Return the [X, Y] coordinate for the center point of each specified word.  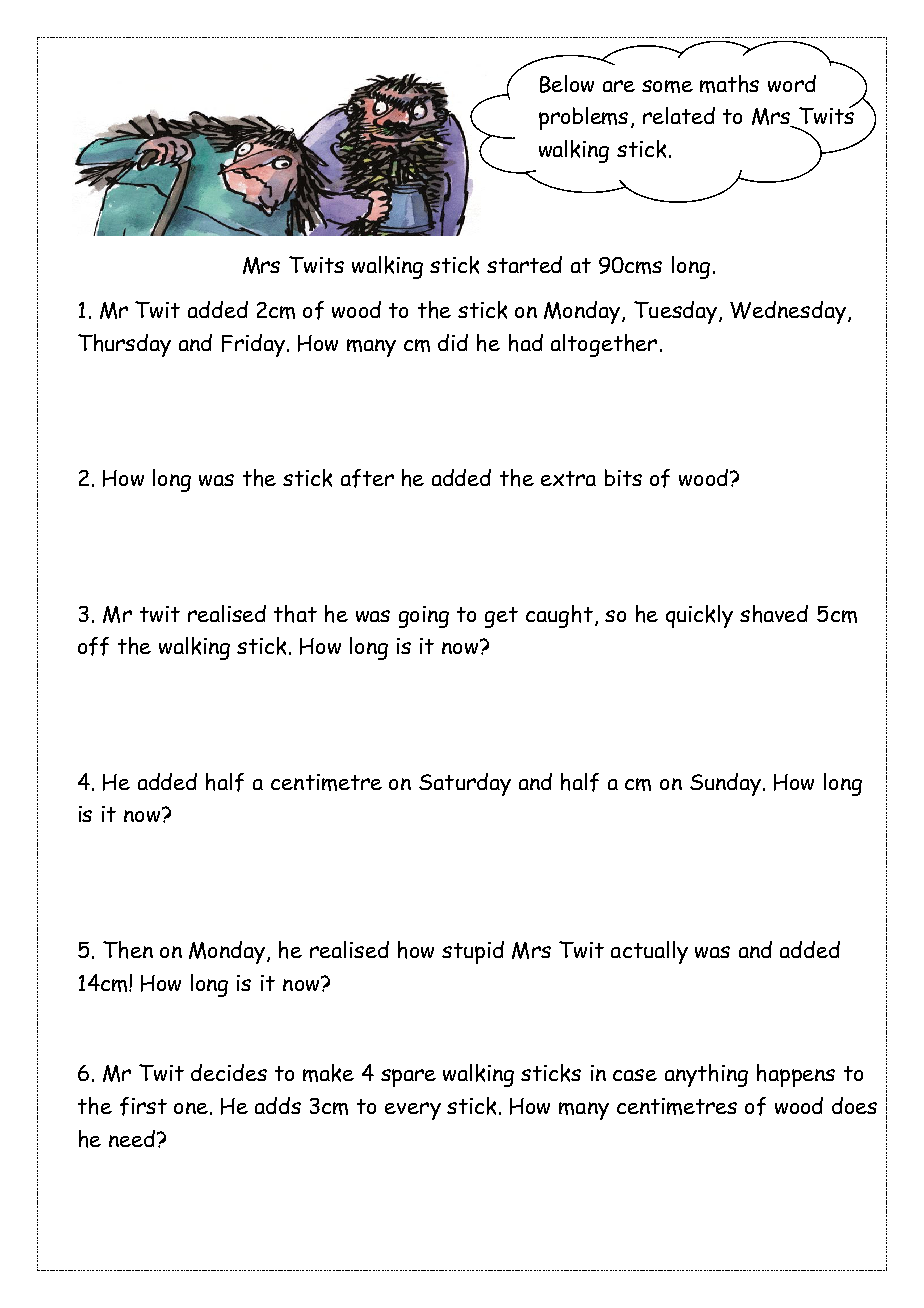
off [93, 646]
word [792, 83]
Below [567, 84]
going [424, 617]
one [191, 1108]
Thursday [124, 345]
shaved [774, 614]
